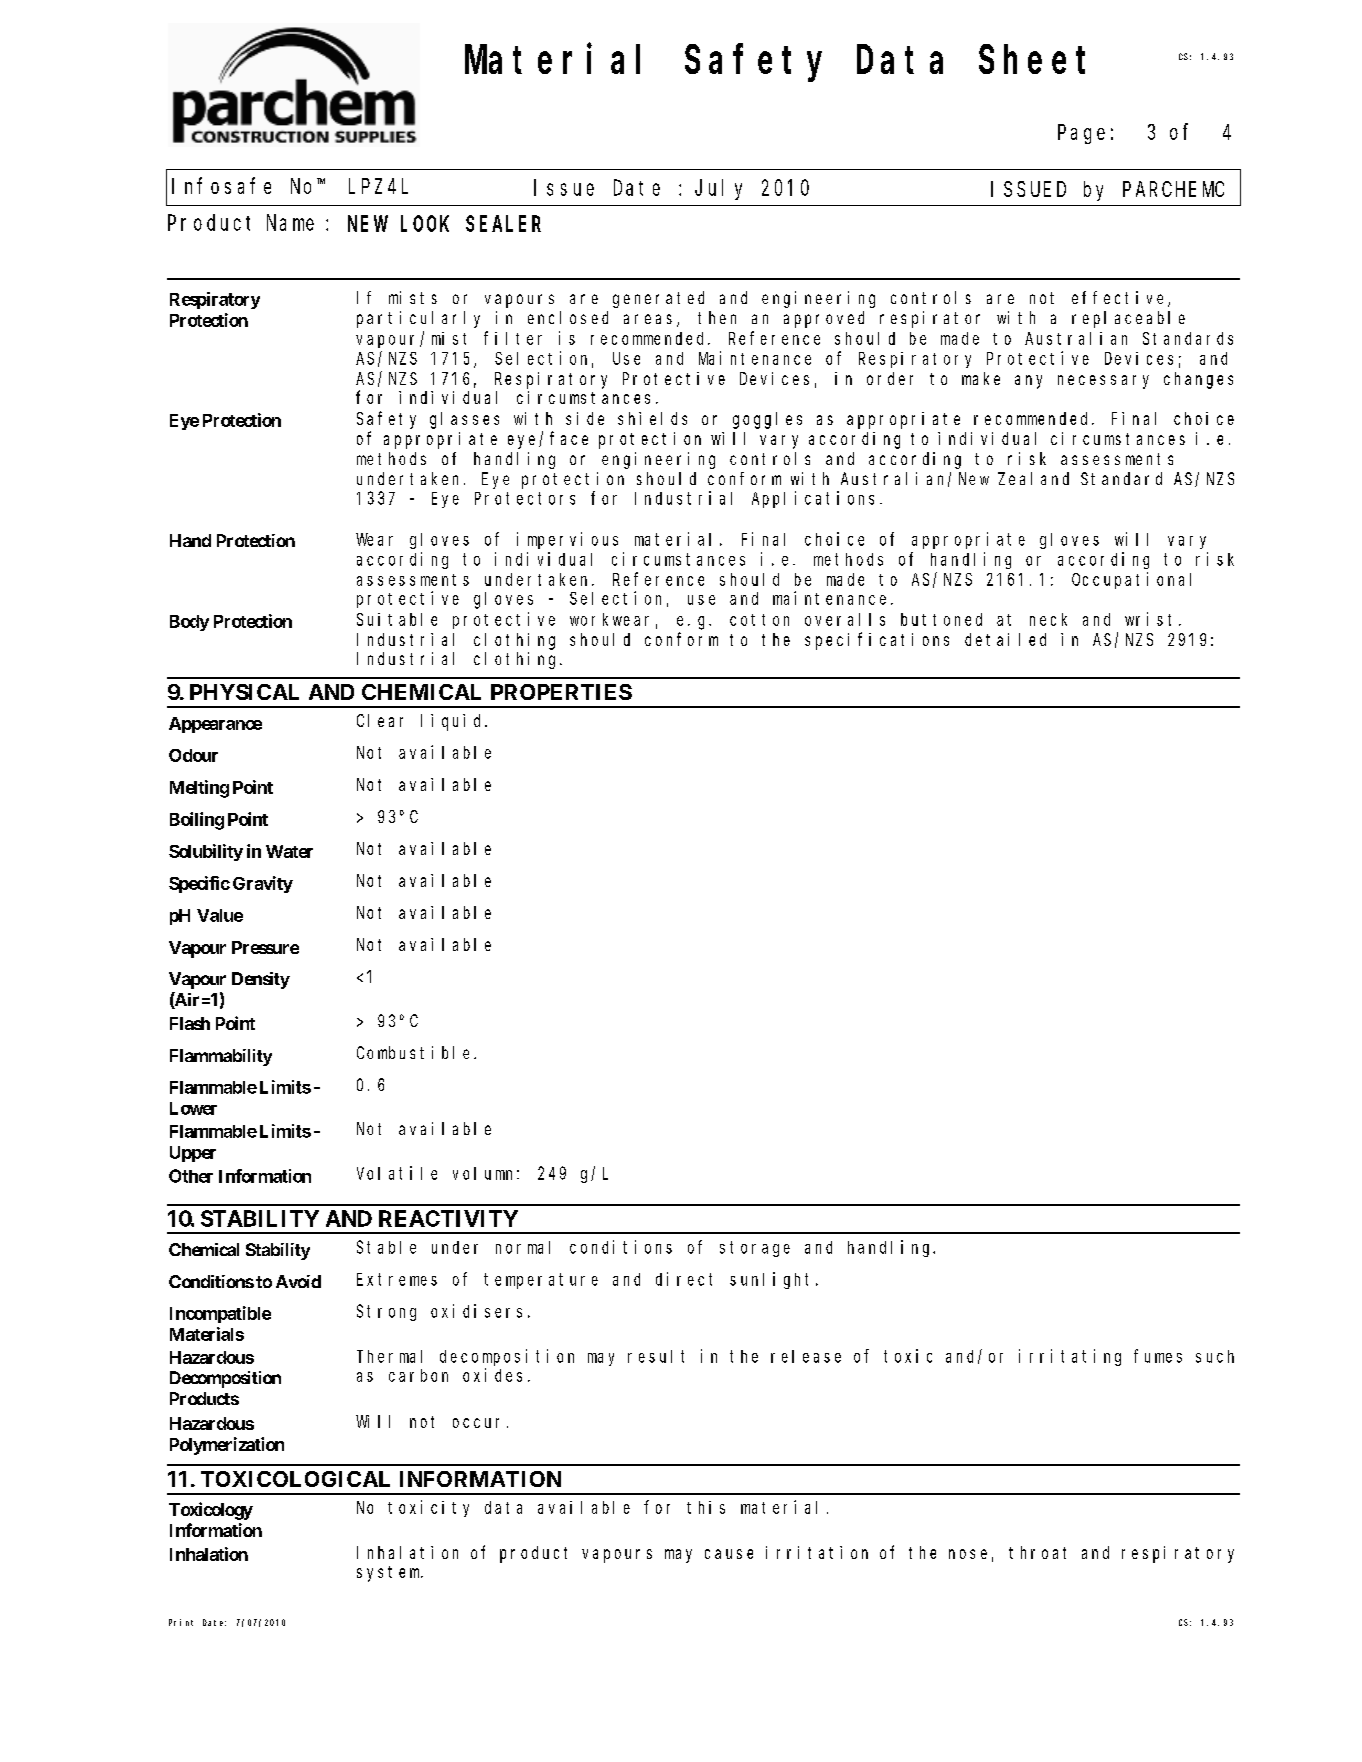  Describe the element at coordinates (448, 1218) in the screenshot. I see `REACTIVITY` at that location.
